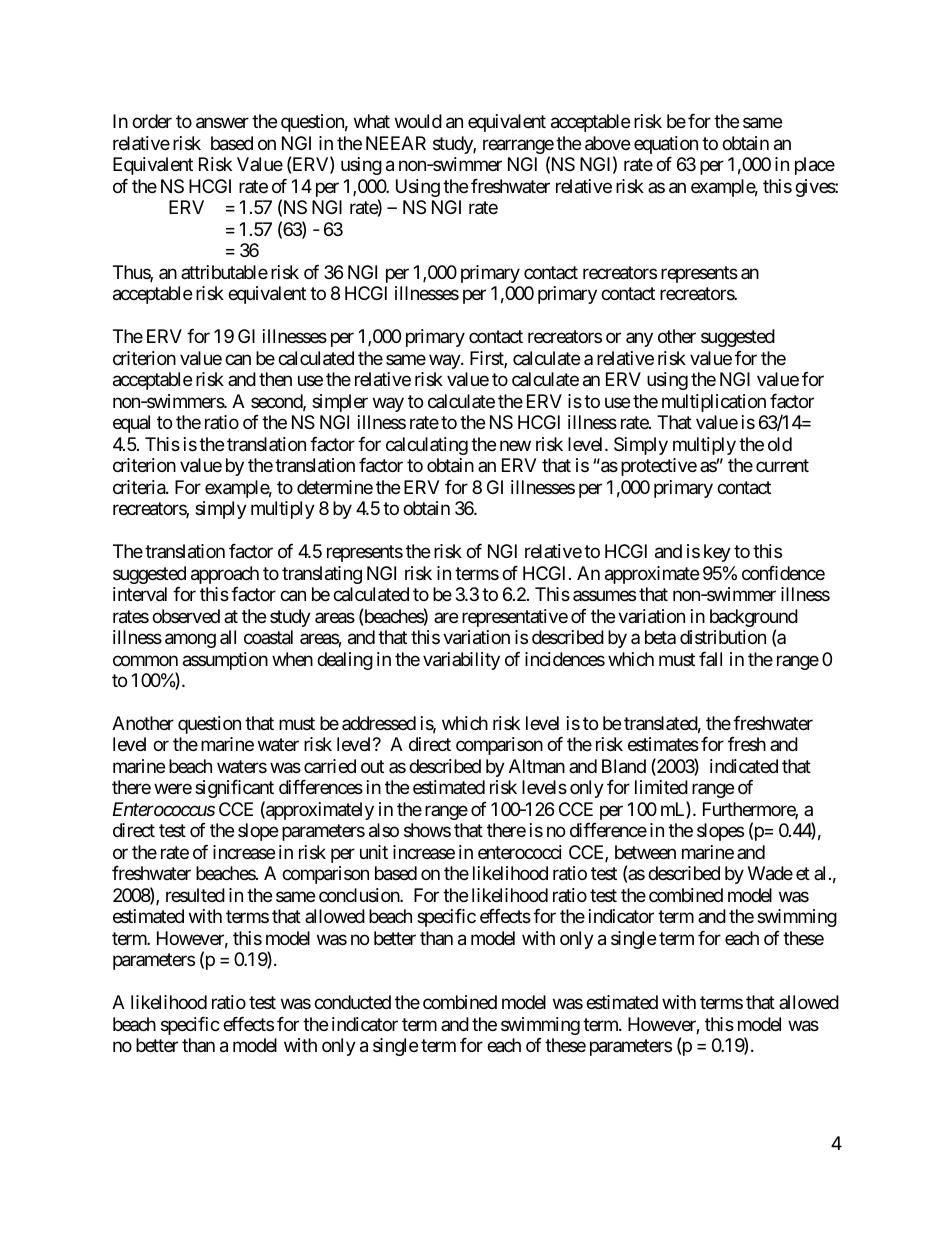  What do you see at coordinates (222, 123) in the screenshot?
I see `answer` at bounding box center [222, 123].
